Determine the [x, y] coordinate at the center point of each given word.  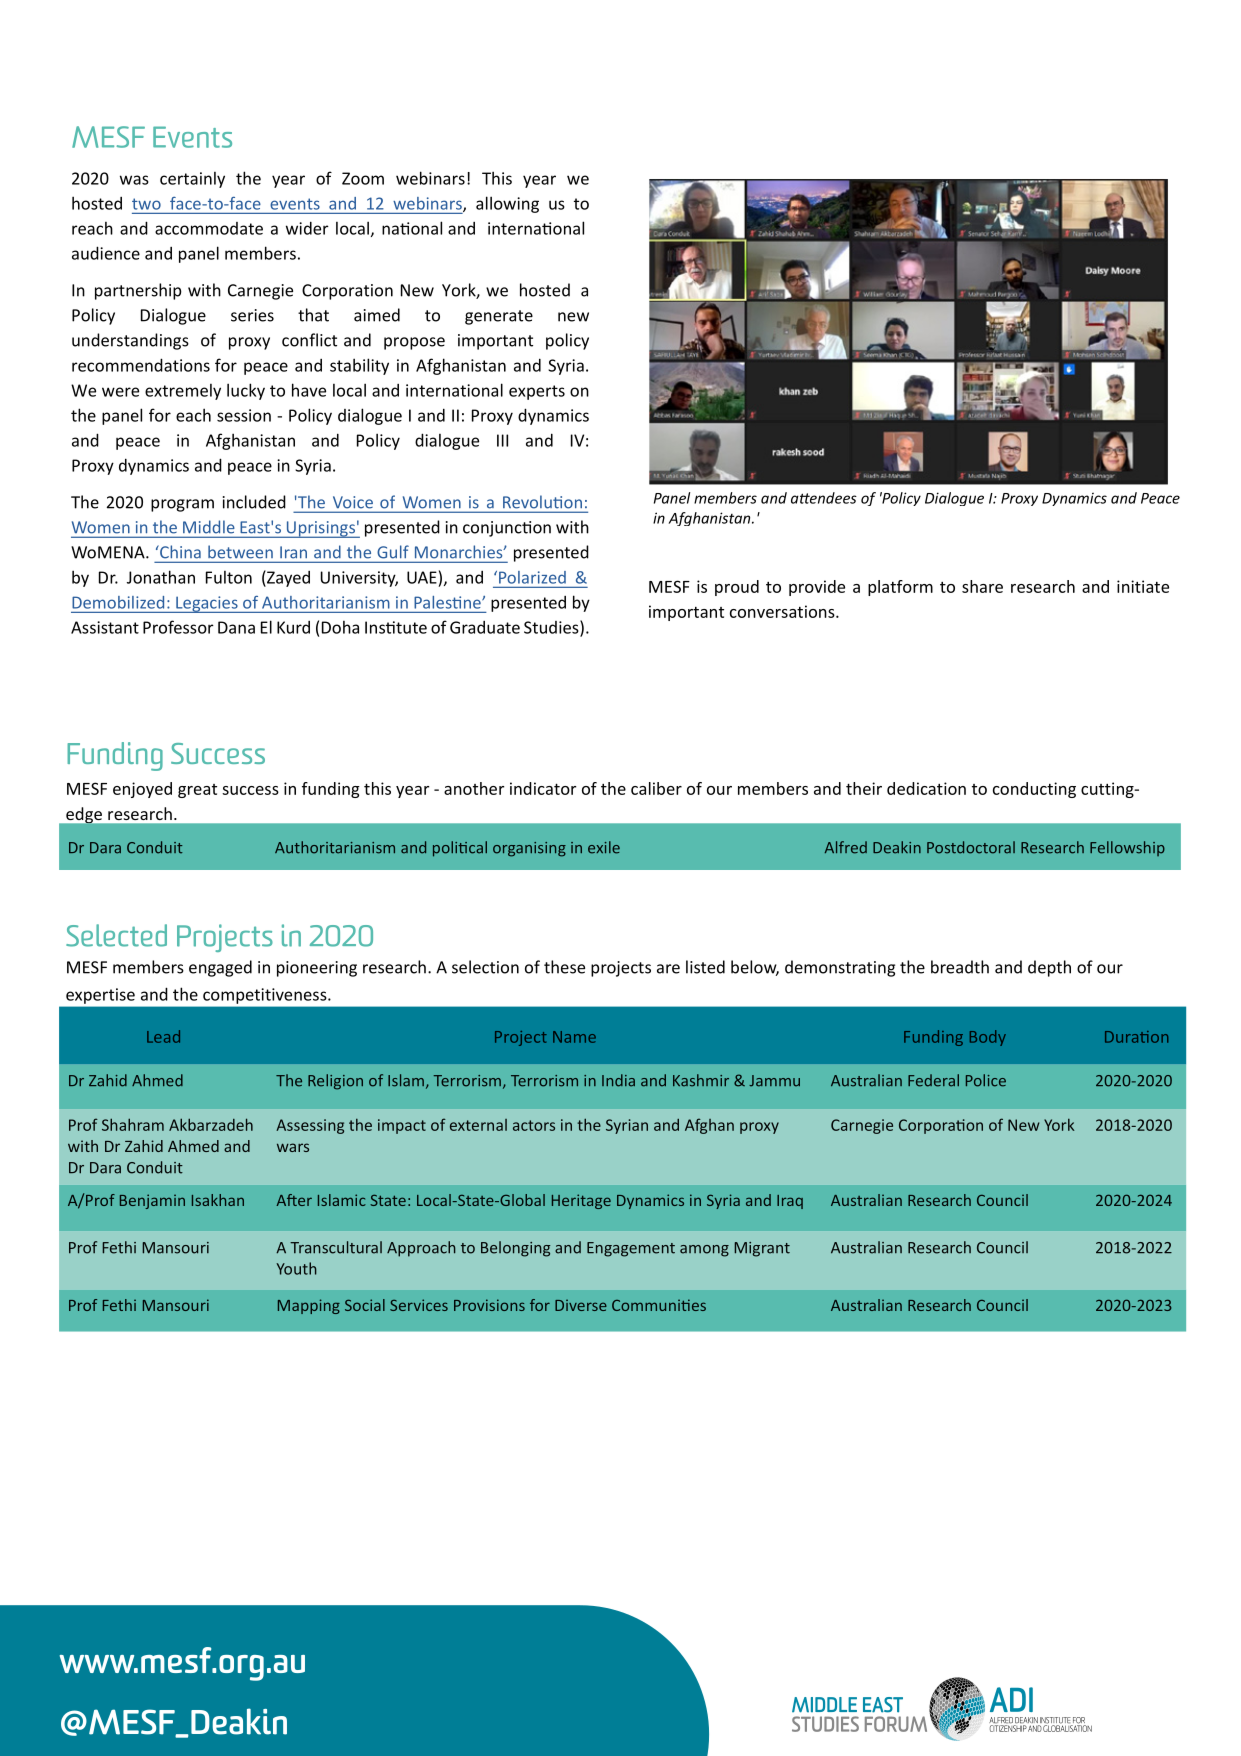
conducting [1034, 790]
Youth [296, 1268]
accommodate [209, 228]
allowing [507, 204]
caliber [656, 788]
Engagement [631, 1249]
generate [499, 317]
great [197, 791]
